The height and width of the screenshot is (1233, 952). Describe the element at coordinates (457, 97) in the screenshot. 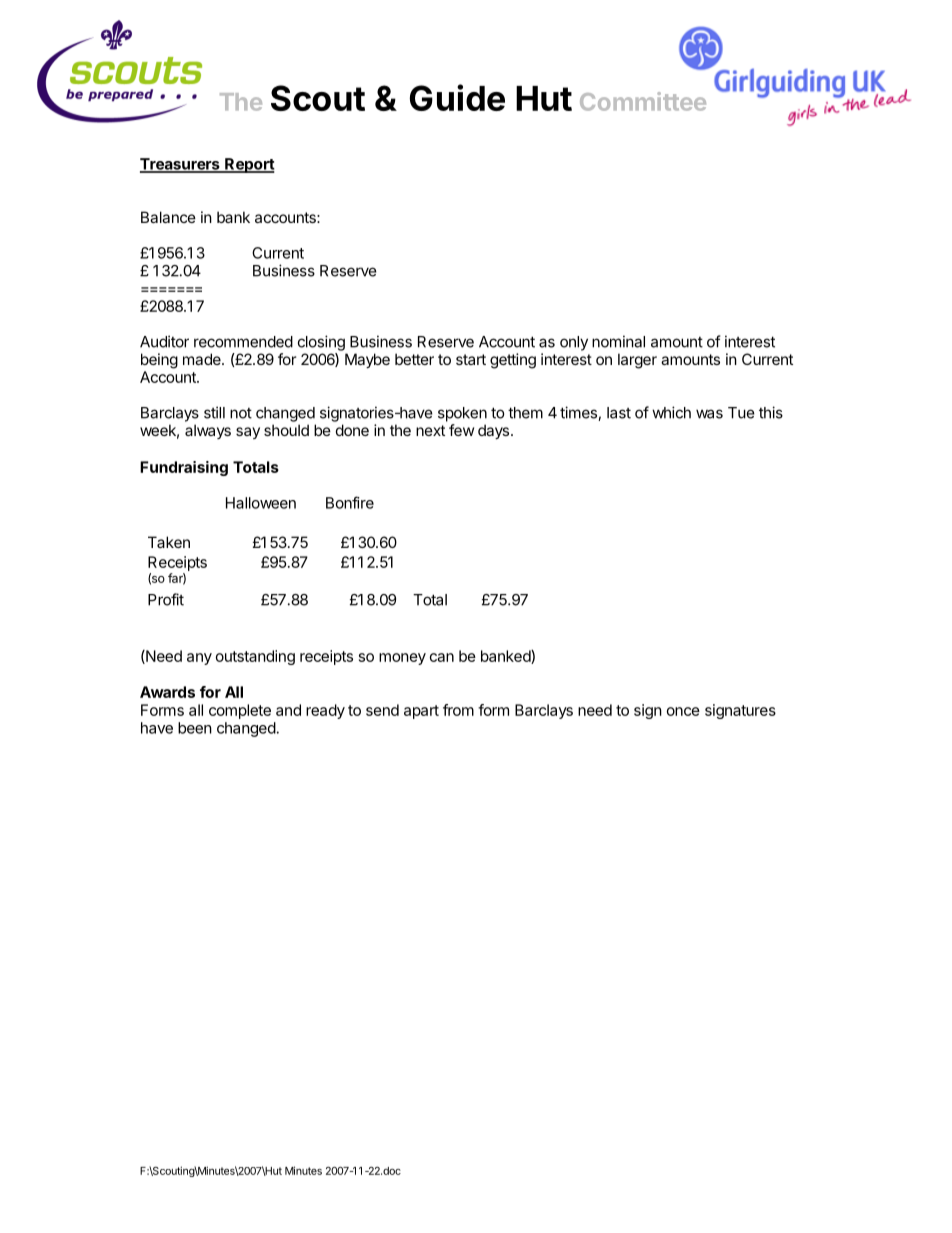

I see `Guide` at that location.
